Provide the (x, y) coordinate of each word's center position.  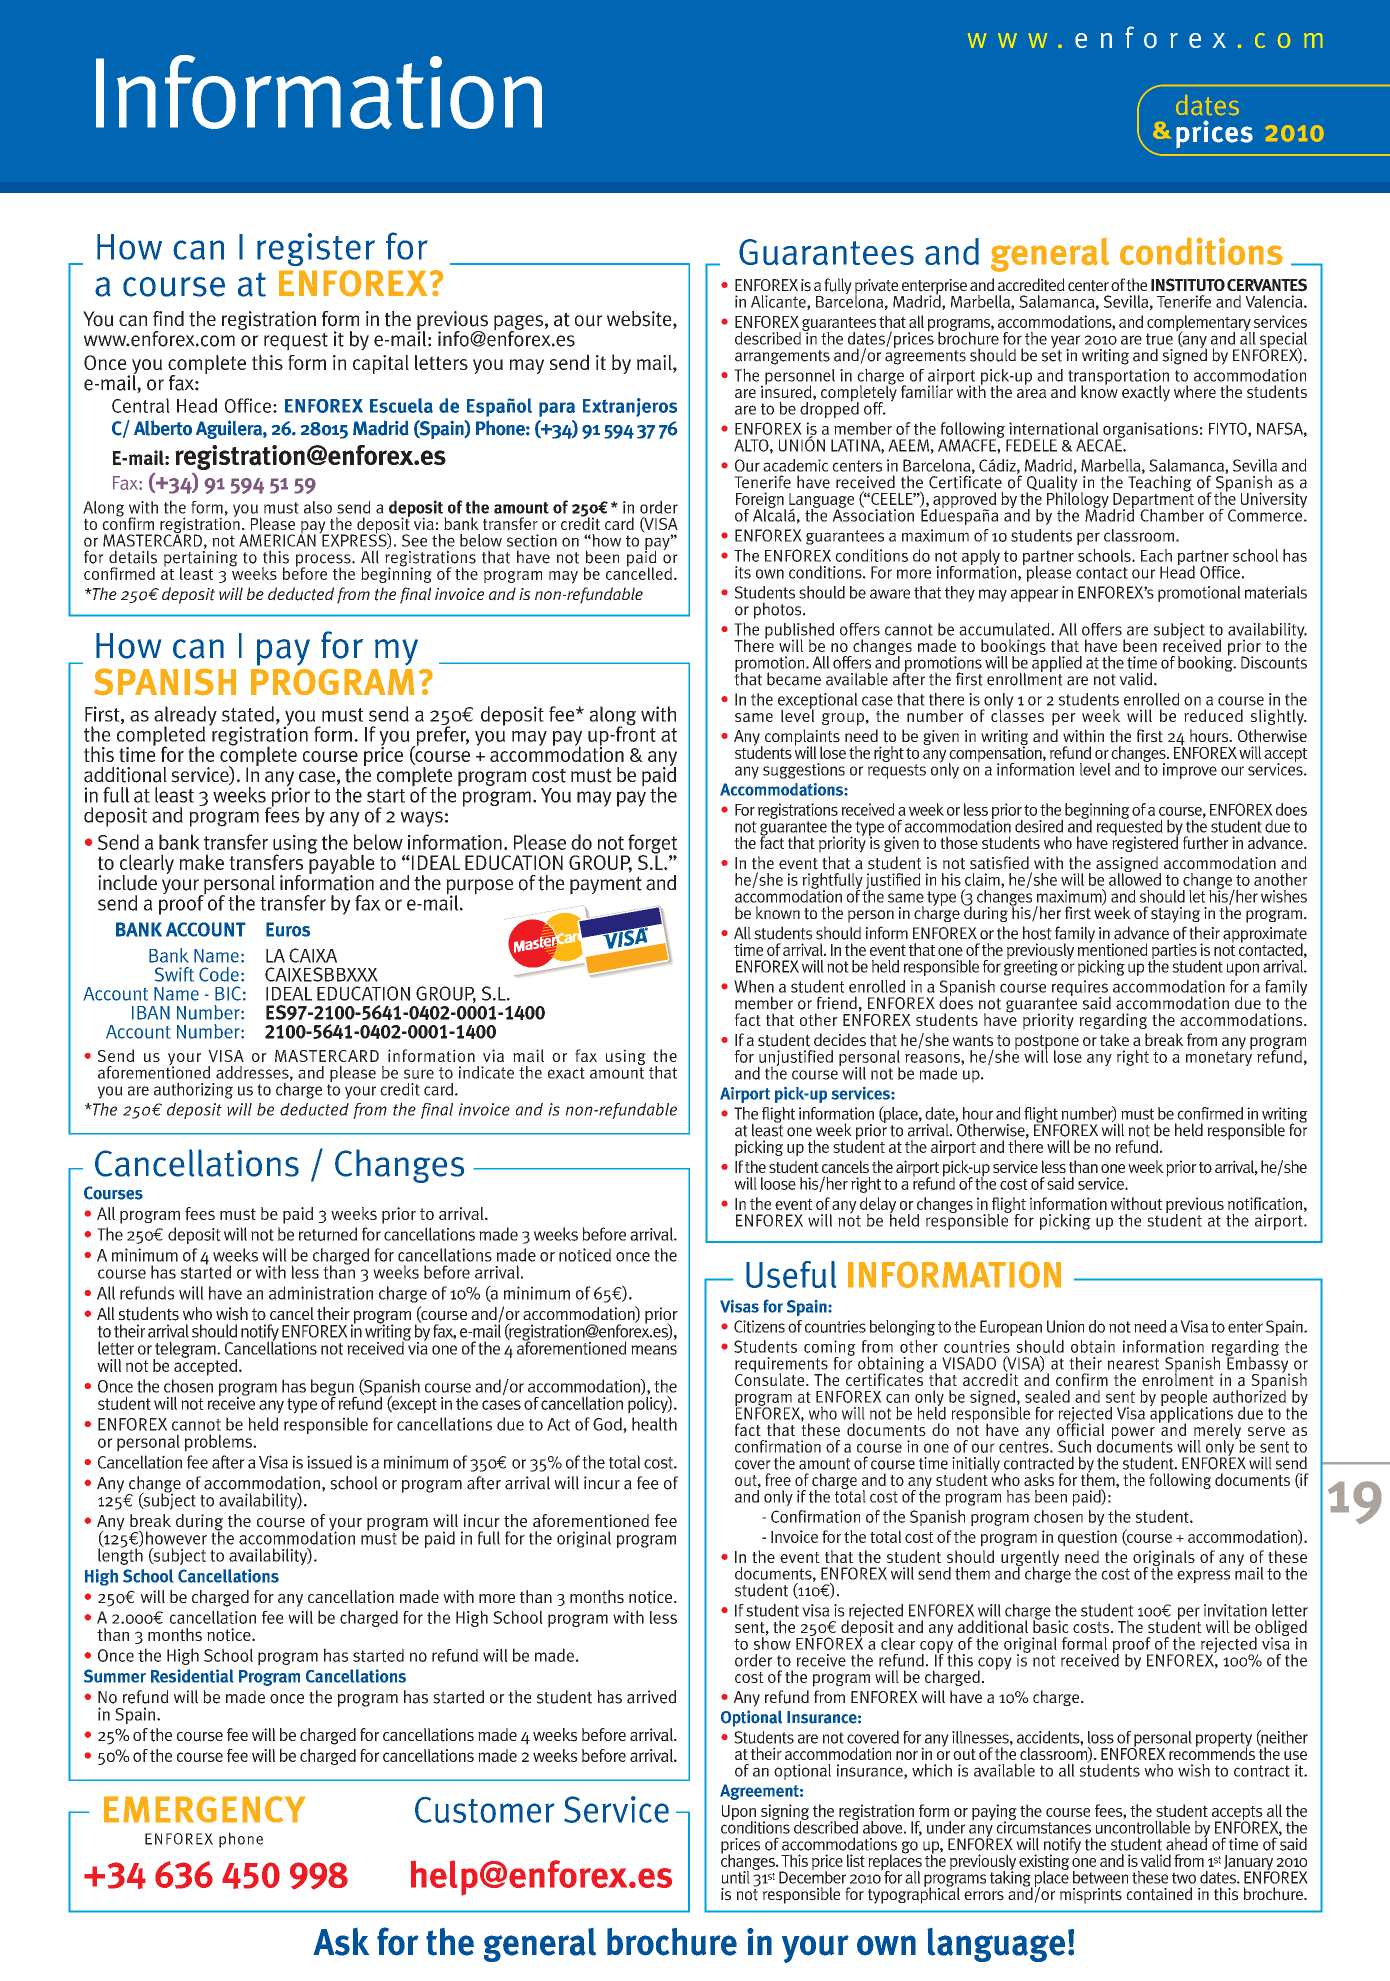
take (1114, 1040)
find (168, 318)
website (640, 320)
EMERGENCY (205, 1809)
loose (778, 1183)
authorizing (193, 1090)
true (1159, 339)
